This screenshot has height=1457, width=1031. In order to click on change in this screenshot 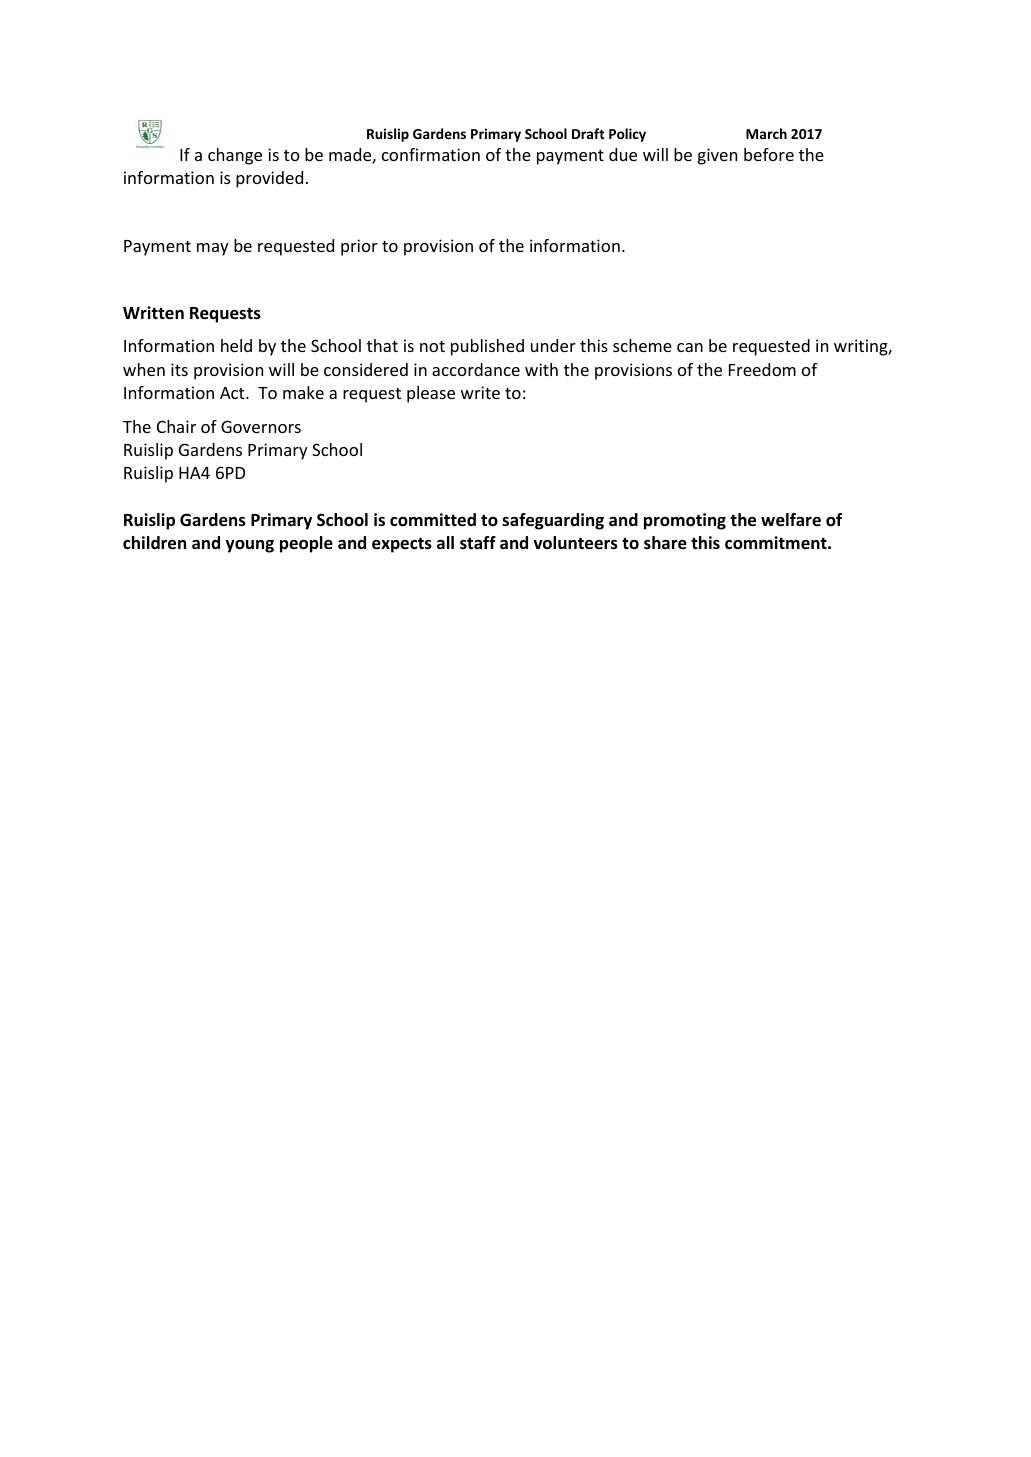, I will do `click(235, 156)`.
